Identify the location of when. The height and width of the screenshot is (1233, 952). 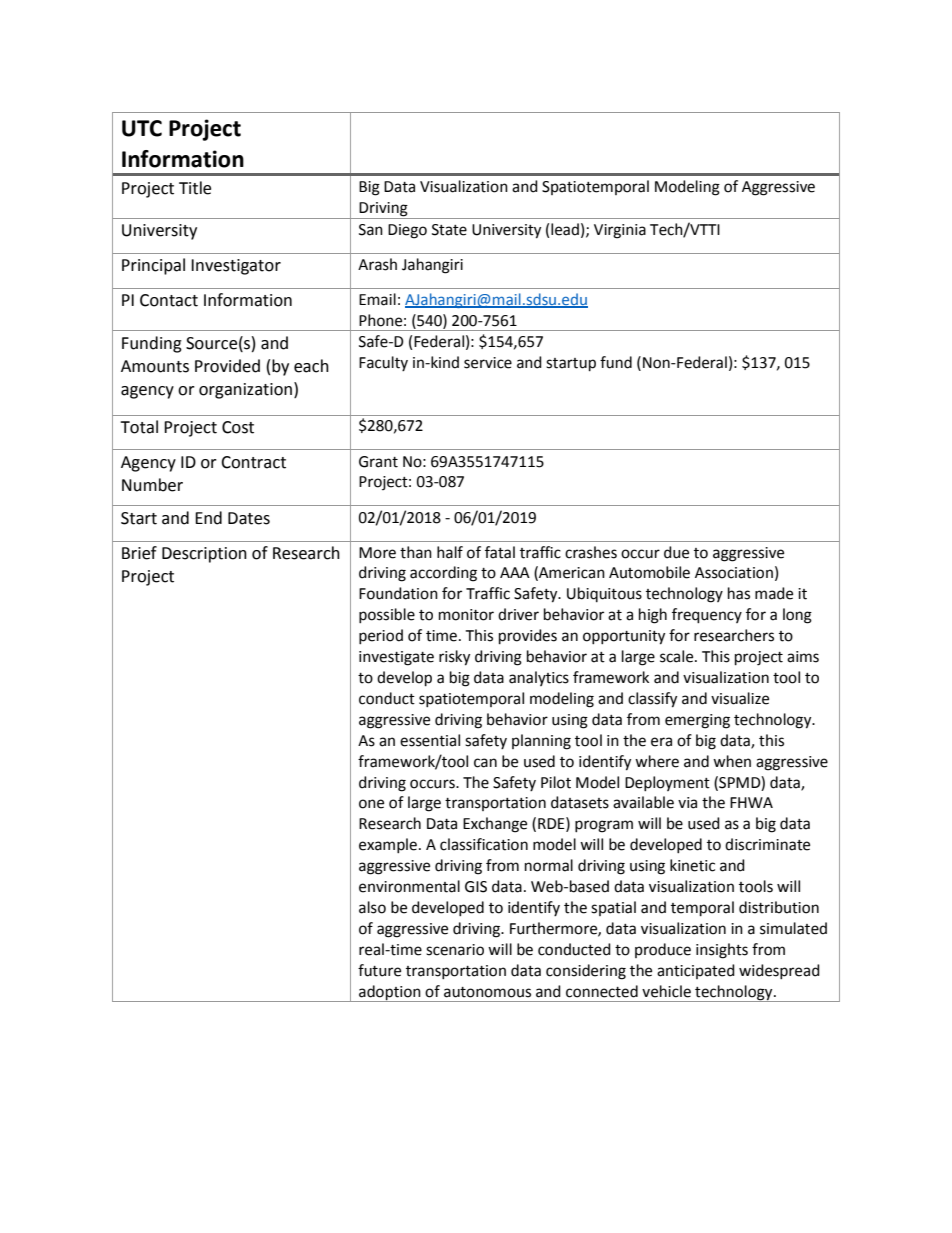
(732, 761).
